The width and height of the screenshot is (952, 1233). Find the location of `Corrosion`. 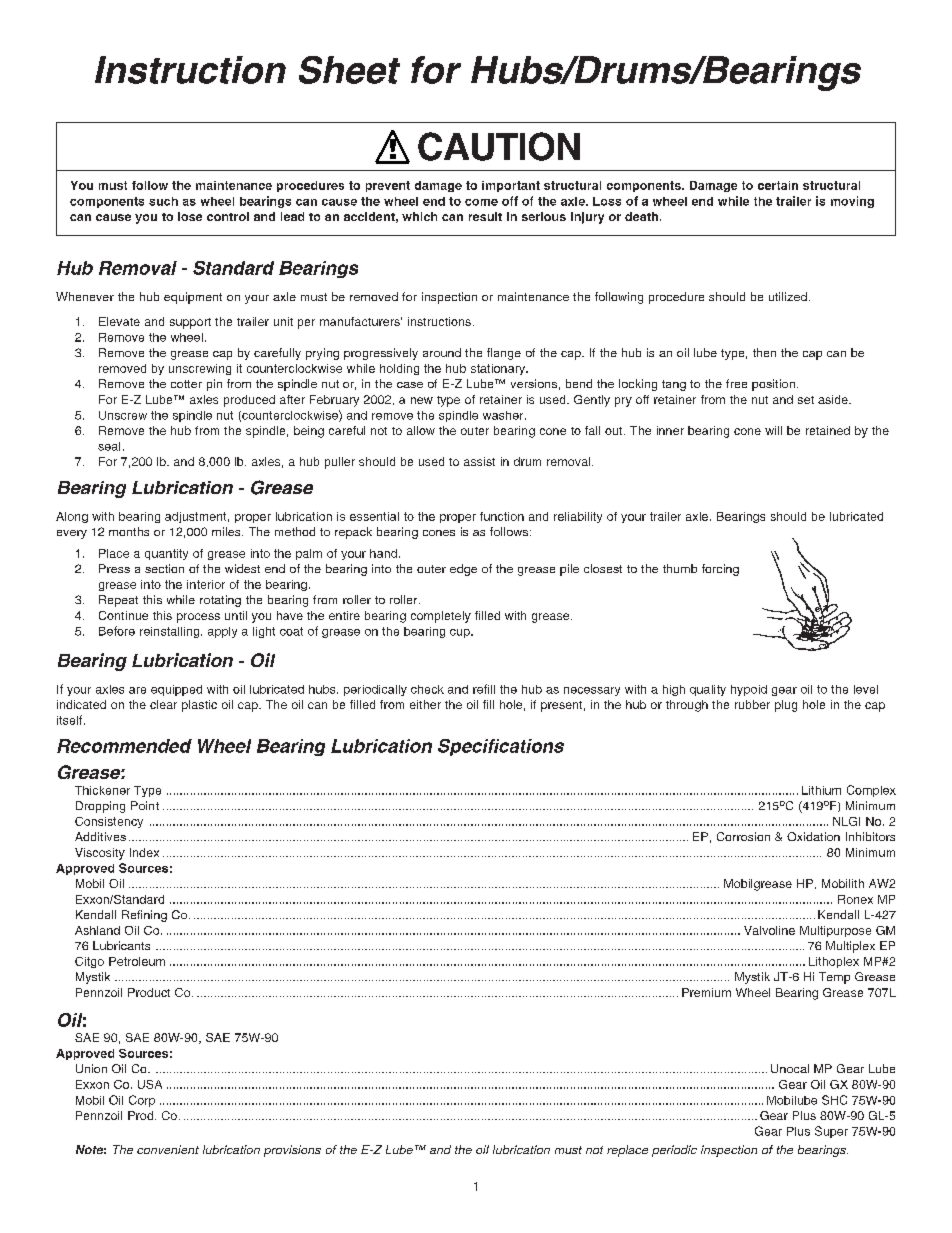

Corrosion is located at coordinates (743, 836).
